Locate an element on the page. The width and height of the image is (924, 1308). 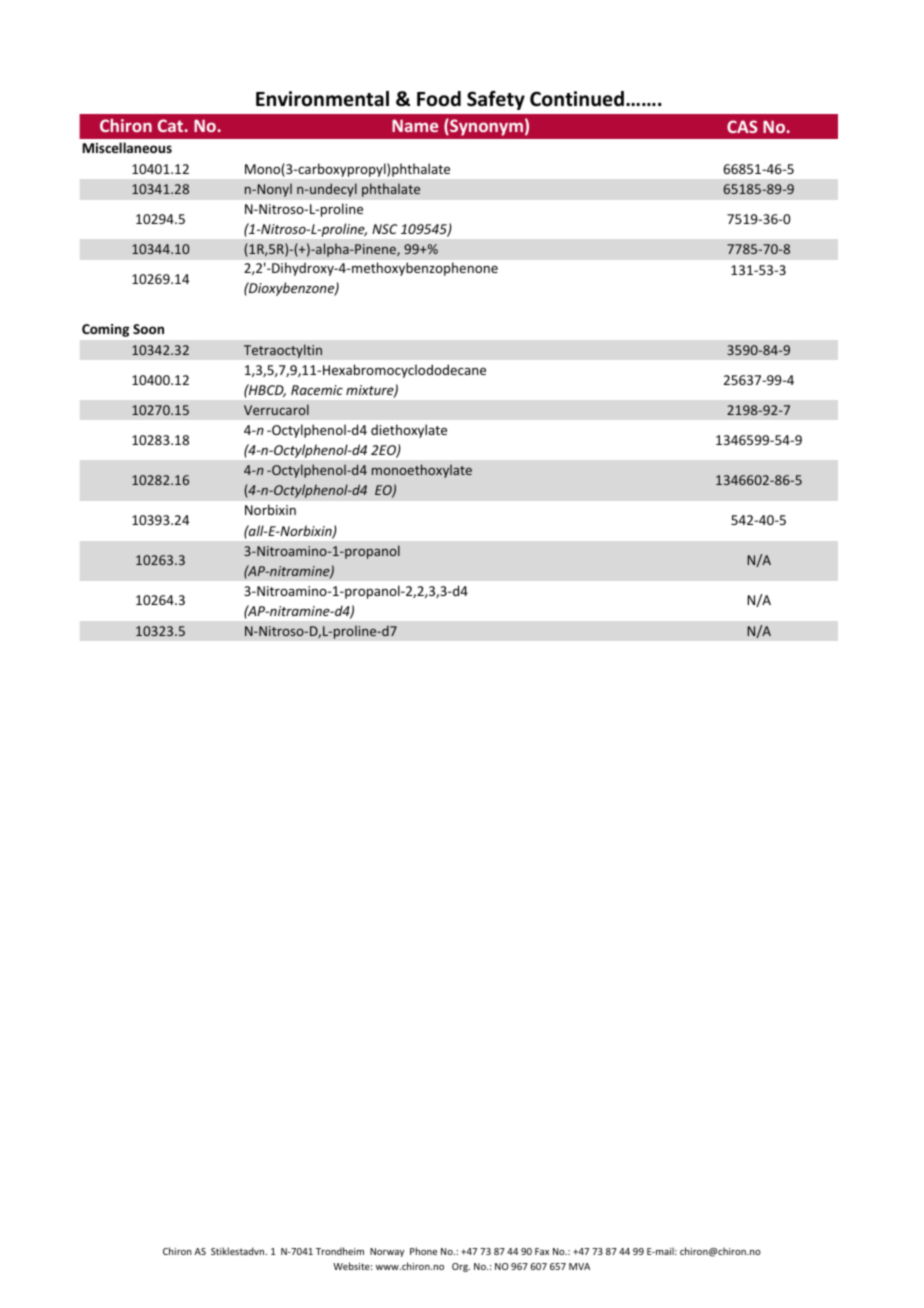
Phone is located at coordinates (423, 1251).
